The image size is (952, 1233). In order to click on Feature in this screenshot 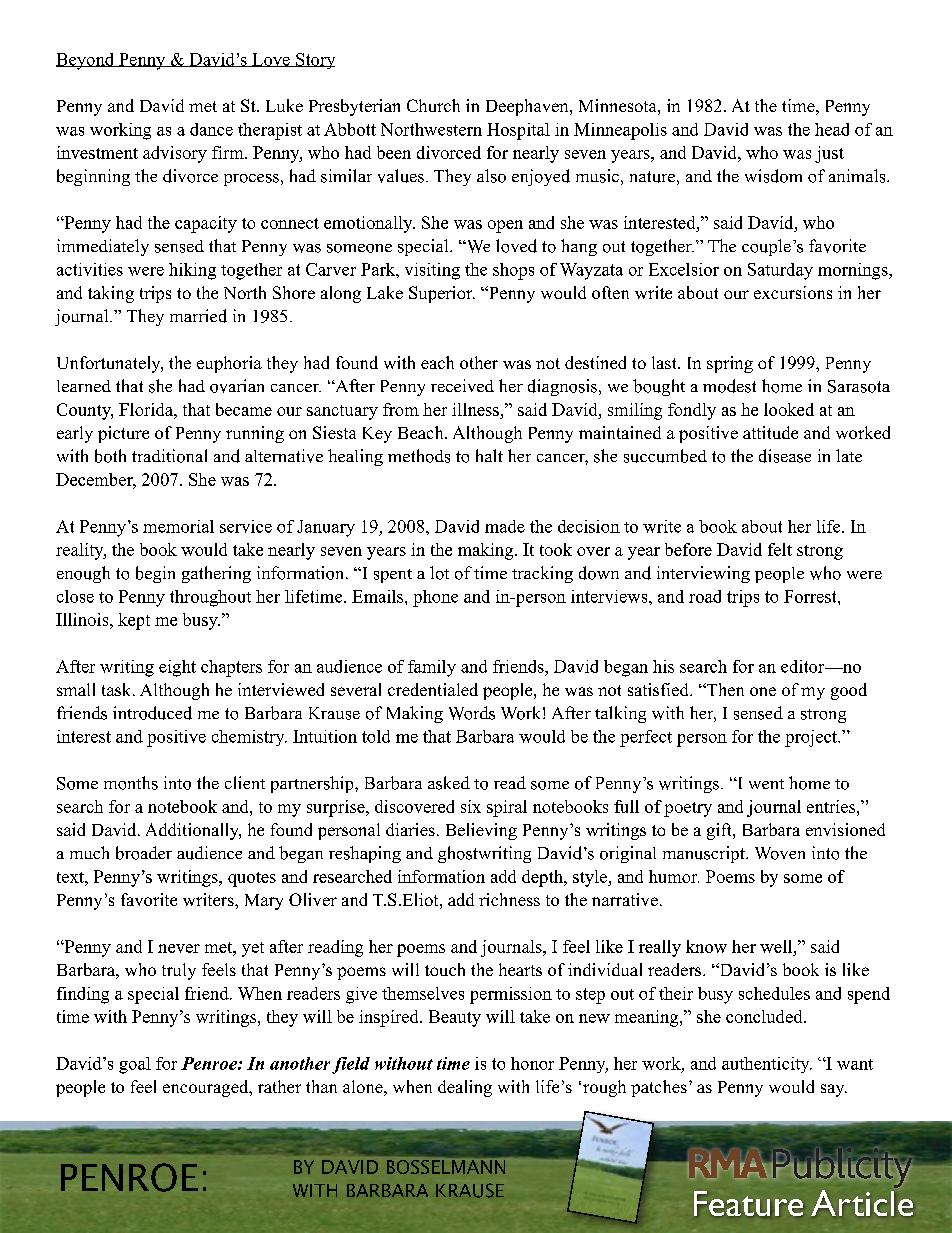, I will do `click(748, 1204)`.
